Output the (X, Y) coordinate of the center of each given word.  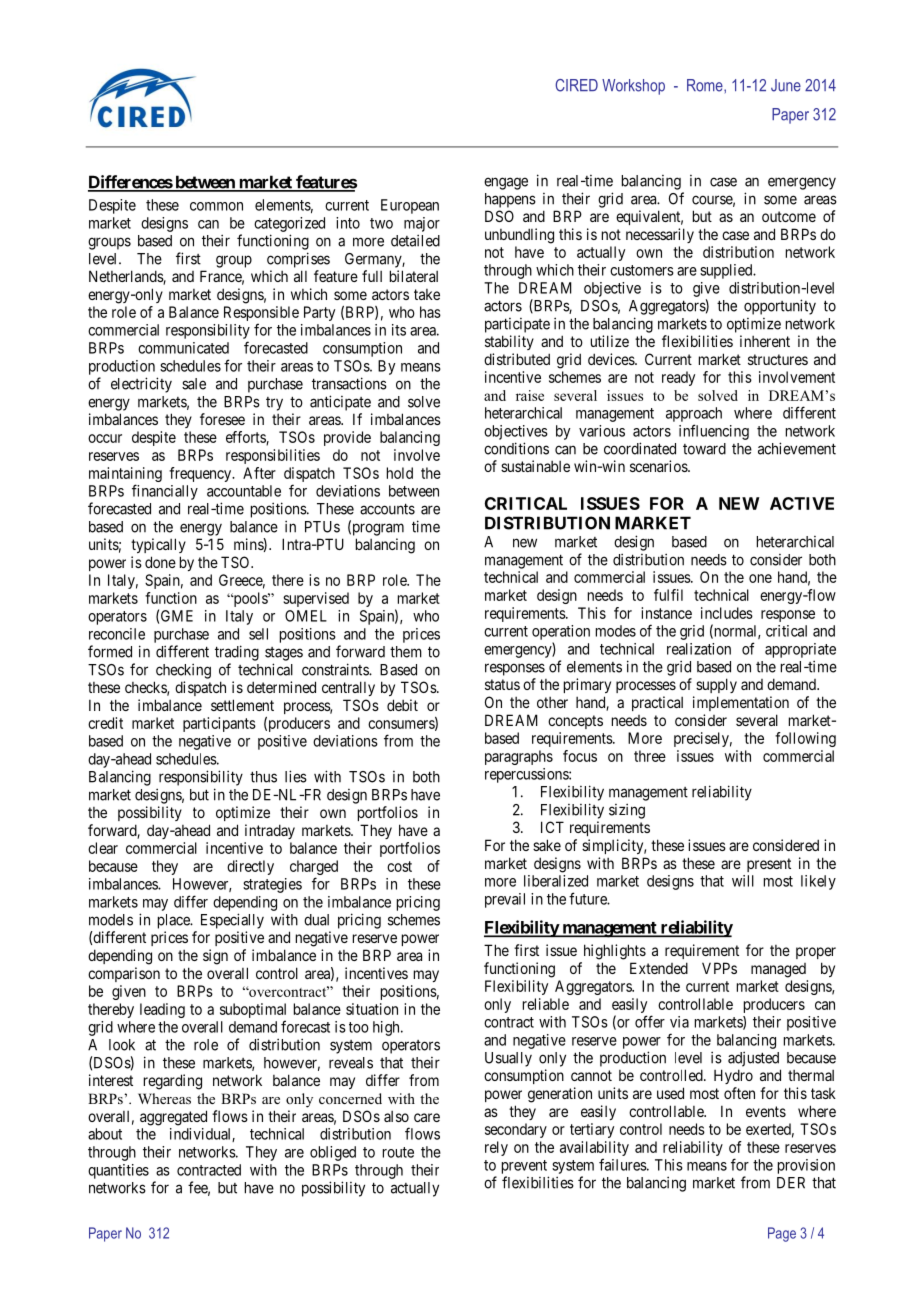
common (216, 206)
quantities (118, 1171)
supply (716, 685)
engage (506, 183)
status (502, 684)
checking (183, 671)
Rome (706, 85)
